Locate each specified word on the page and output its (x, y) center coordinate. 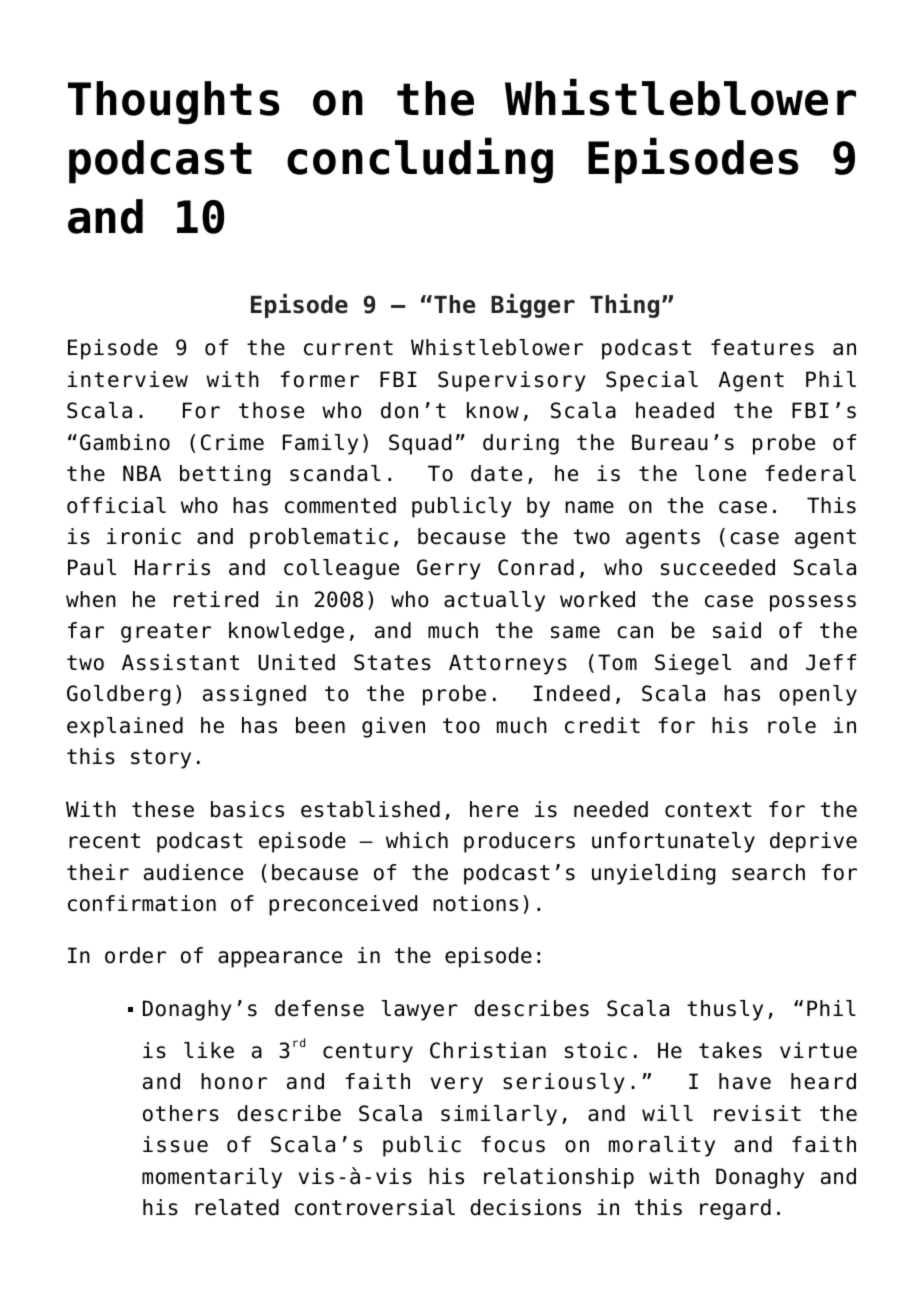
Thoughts (173, 103)
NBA (142, 473)
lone (720, 473)
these (163, 809)
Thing (624, 306)
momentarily (212, 1178)
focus (513, 1144)
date (496, 473)
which (417, 840)
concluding (420, 160)
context (708, 810)
